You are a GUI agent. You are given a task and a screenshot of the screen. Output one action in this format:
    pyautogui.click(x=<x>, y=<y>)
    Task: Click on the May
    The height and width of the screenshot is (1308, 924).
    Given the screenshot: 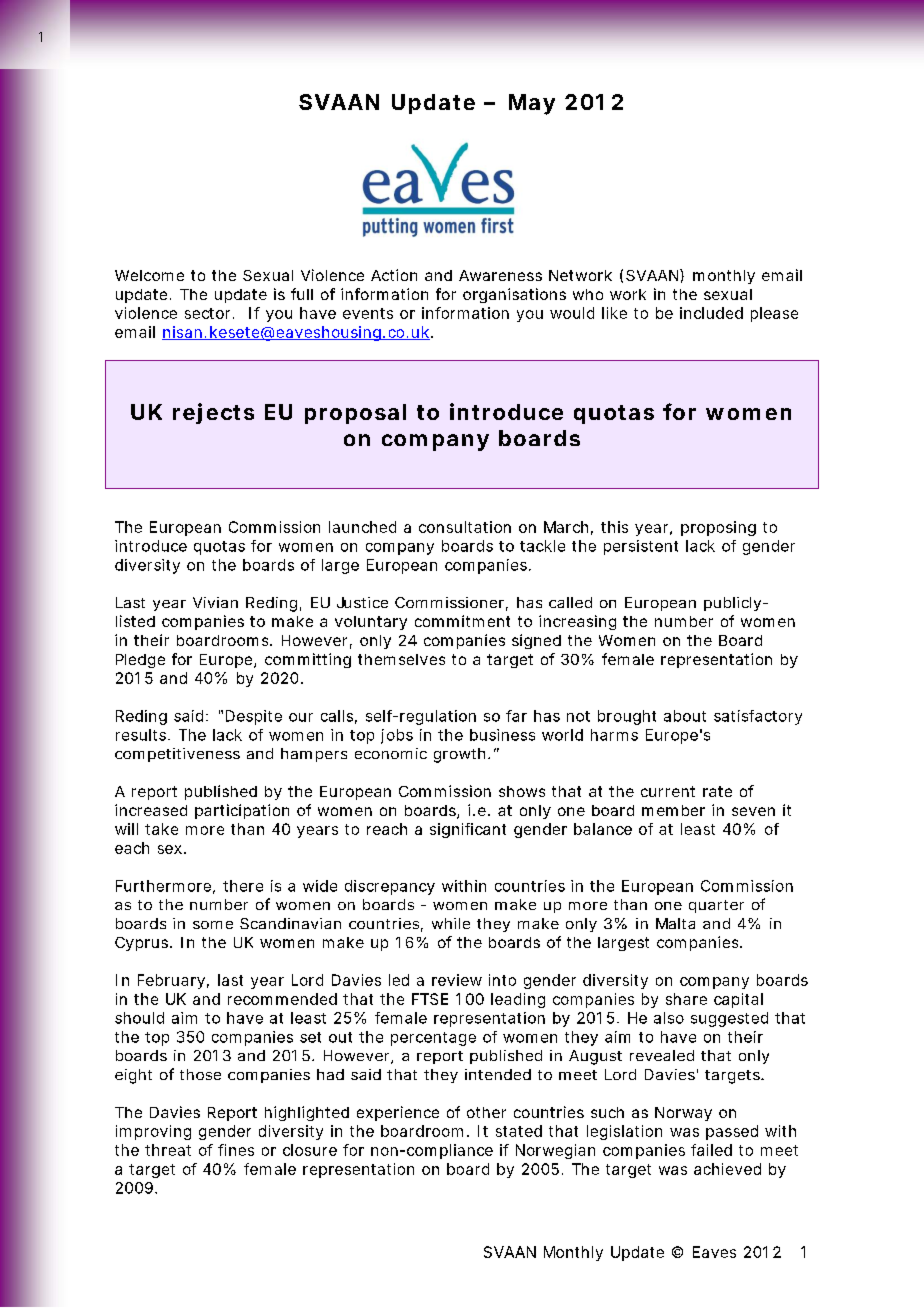 What is the action you would take?
    pyautogui.click(x=532, y=104)
